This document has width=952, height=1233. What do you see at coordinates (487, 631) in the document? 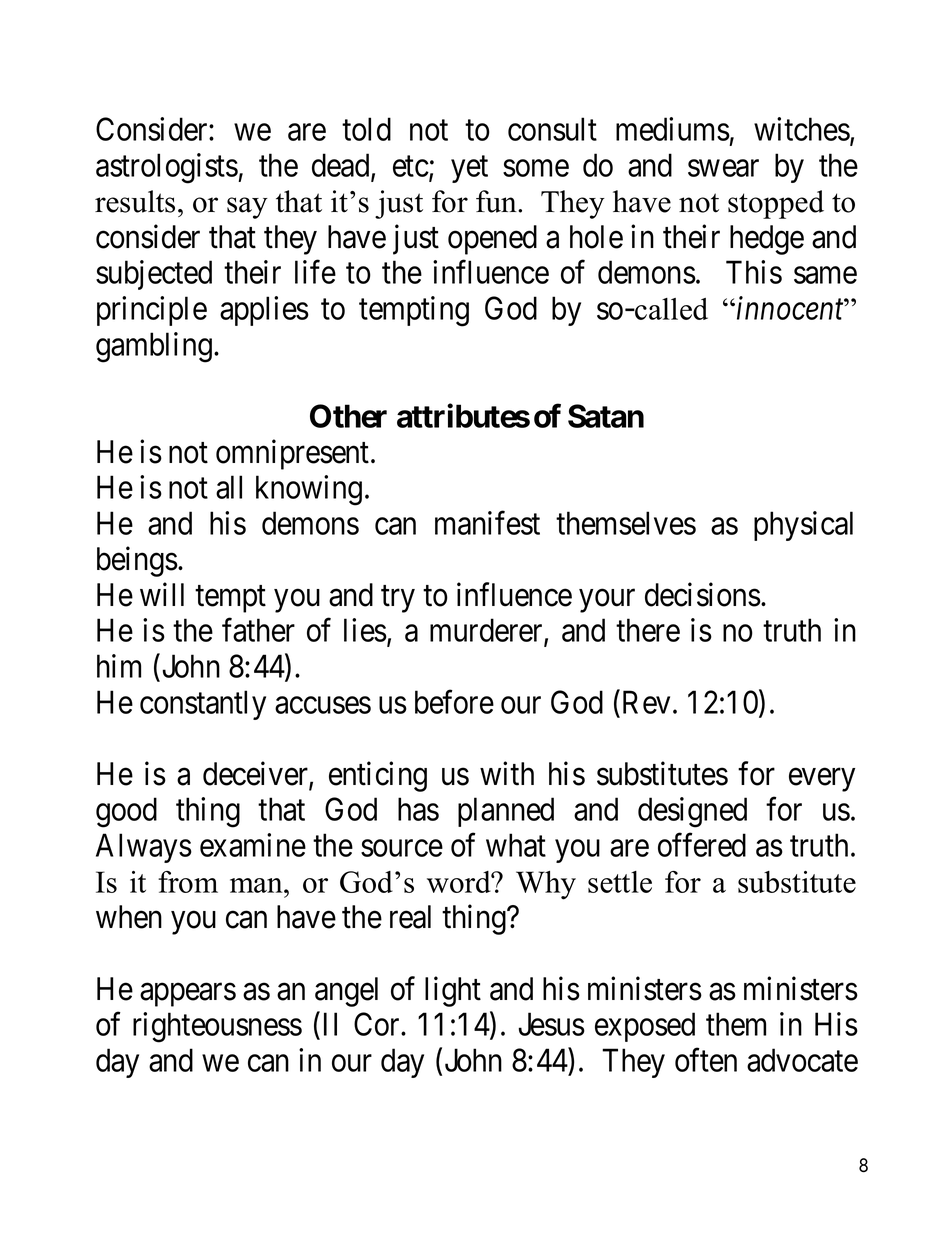
I see `murderer` at bounding box center [487, 631].
